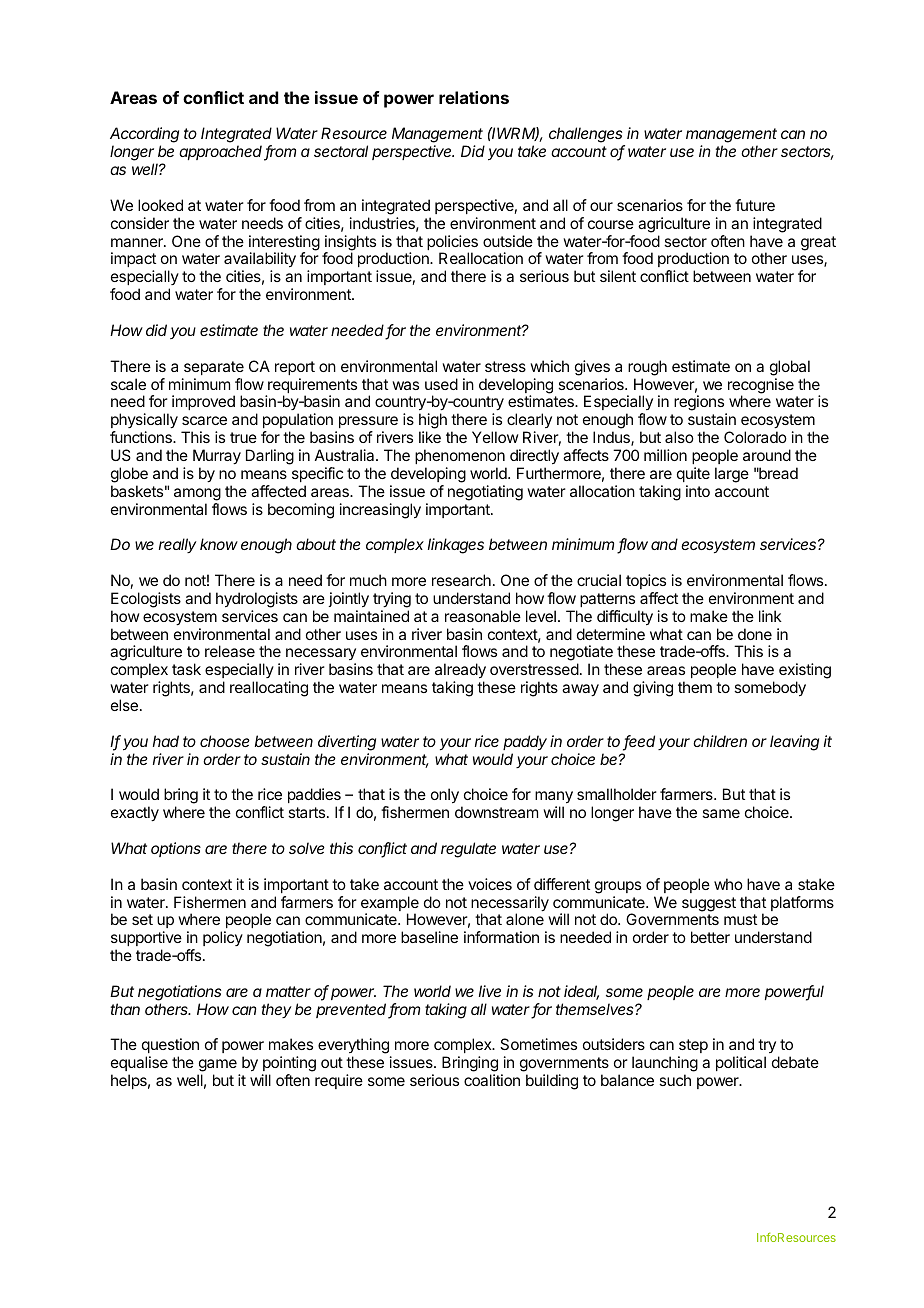 The image size is (924, 1308). I want to click on future, so click(755, 205).
